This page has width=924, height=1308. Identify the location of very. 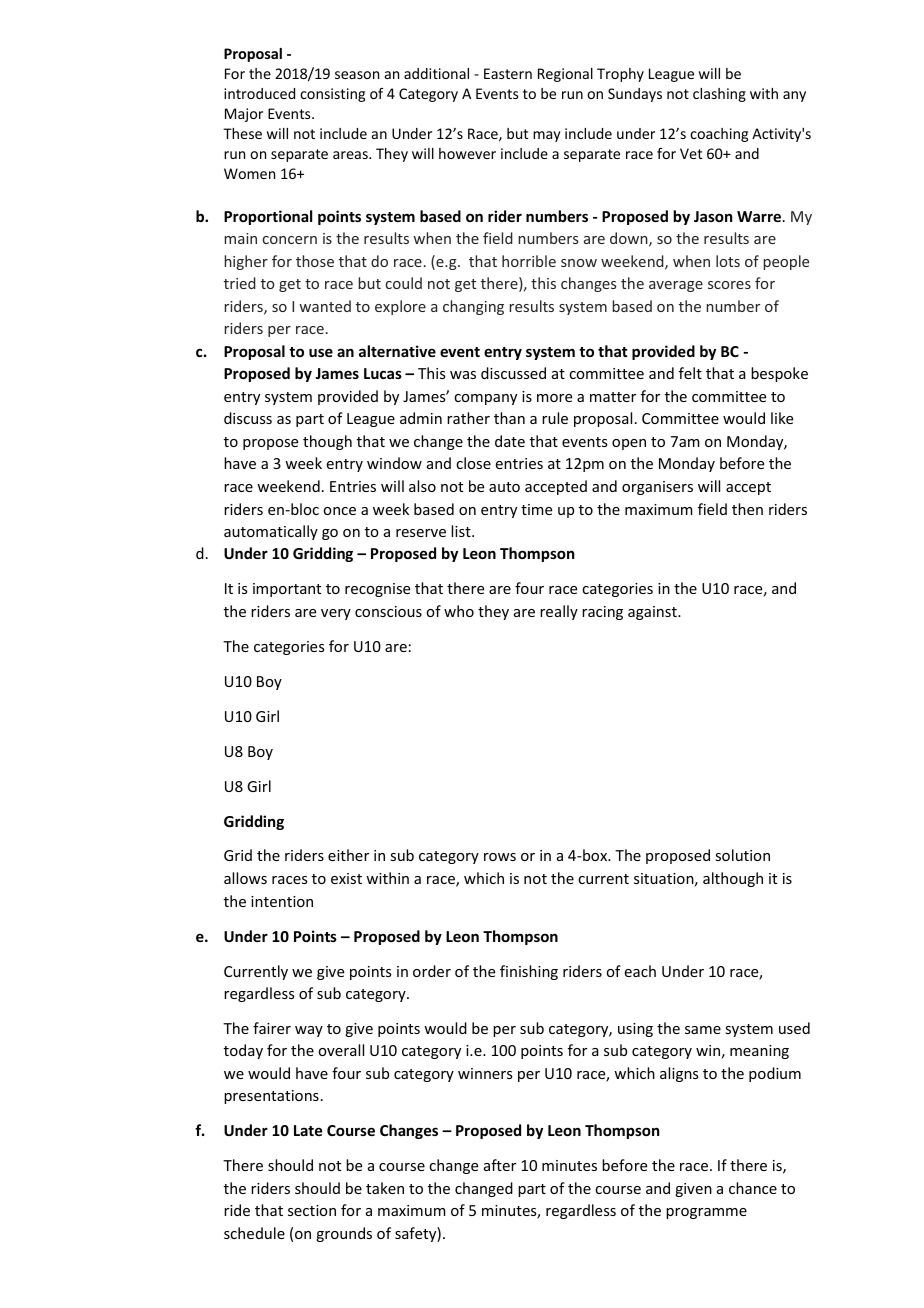
(336, 614).
